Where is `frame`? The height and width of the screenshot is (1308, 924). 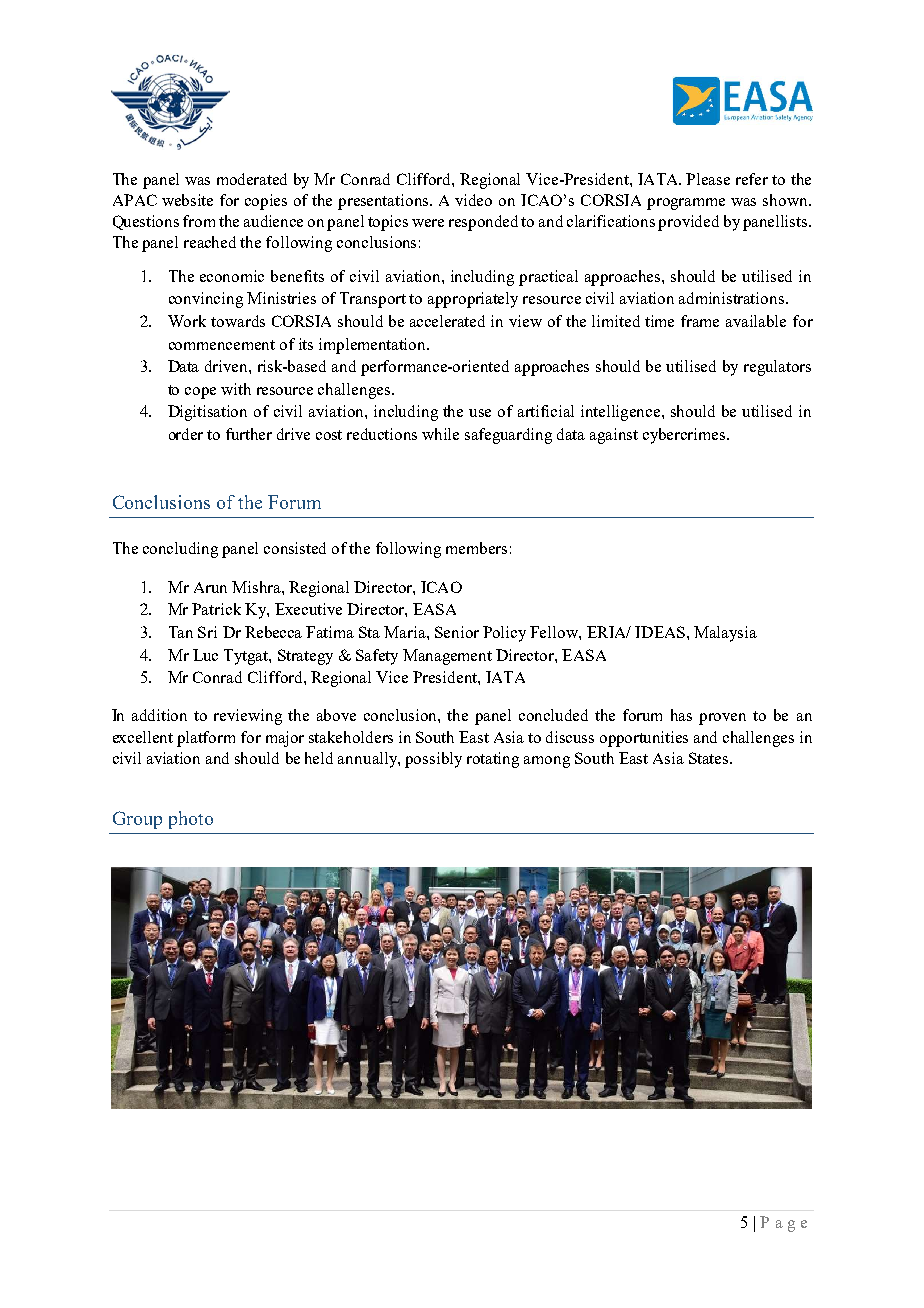 frame is located at coordinates (700, 321).
